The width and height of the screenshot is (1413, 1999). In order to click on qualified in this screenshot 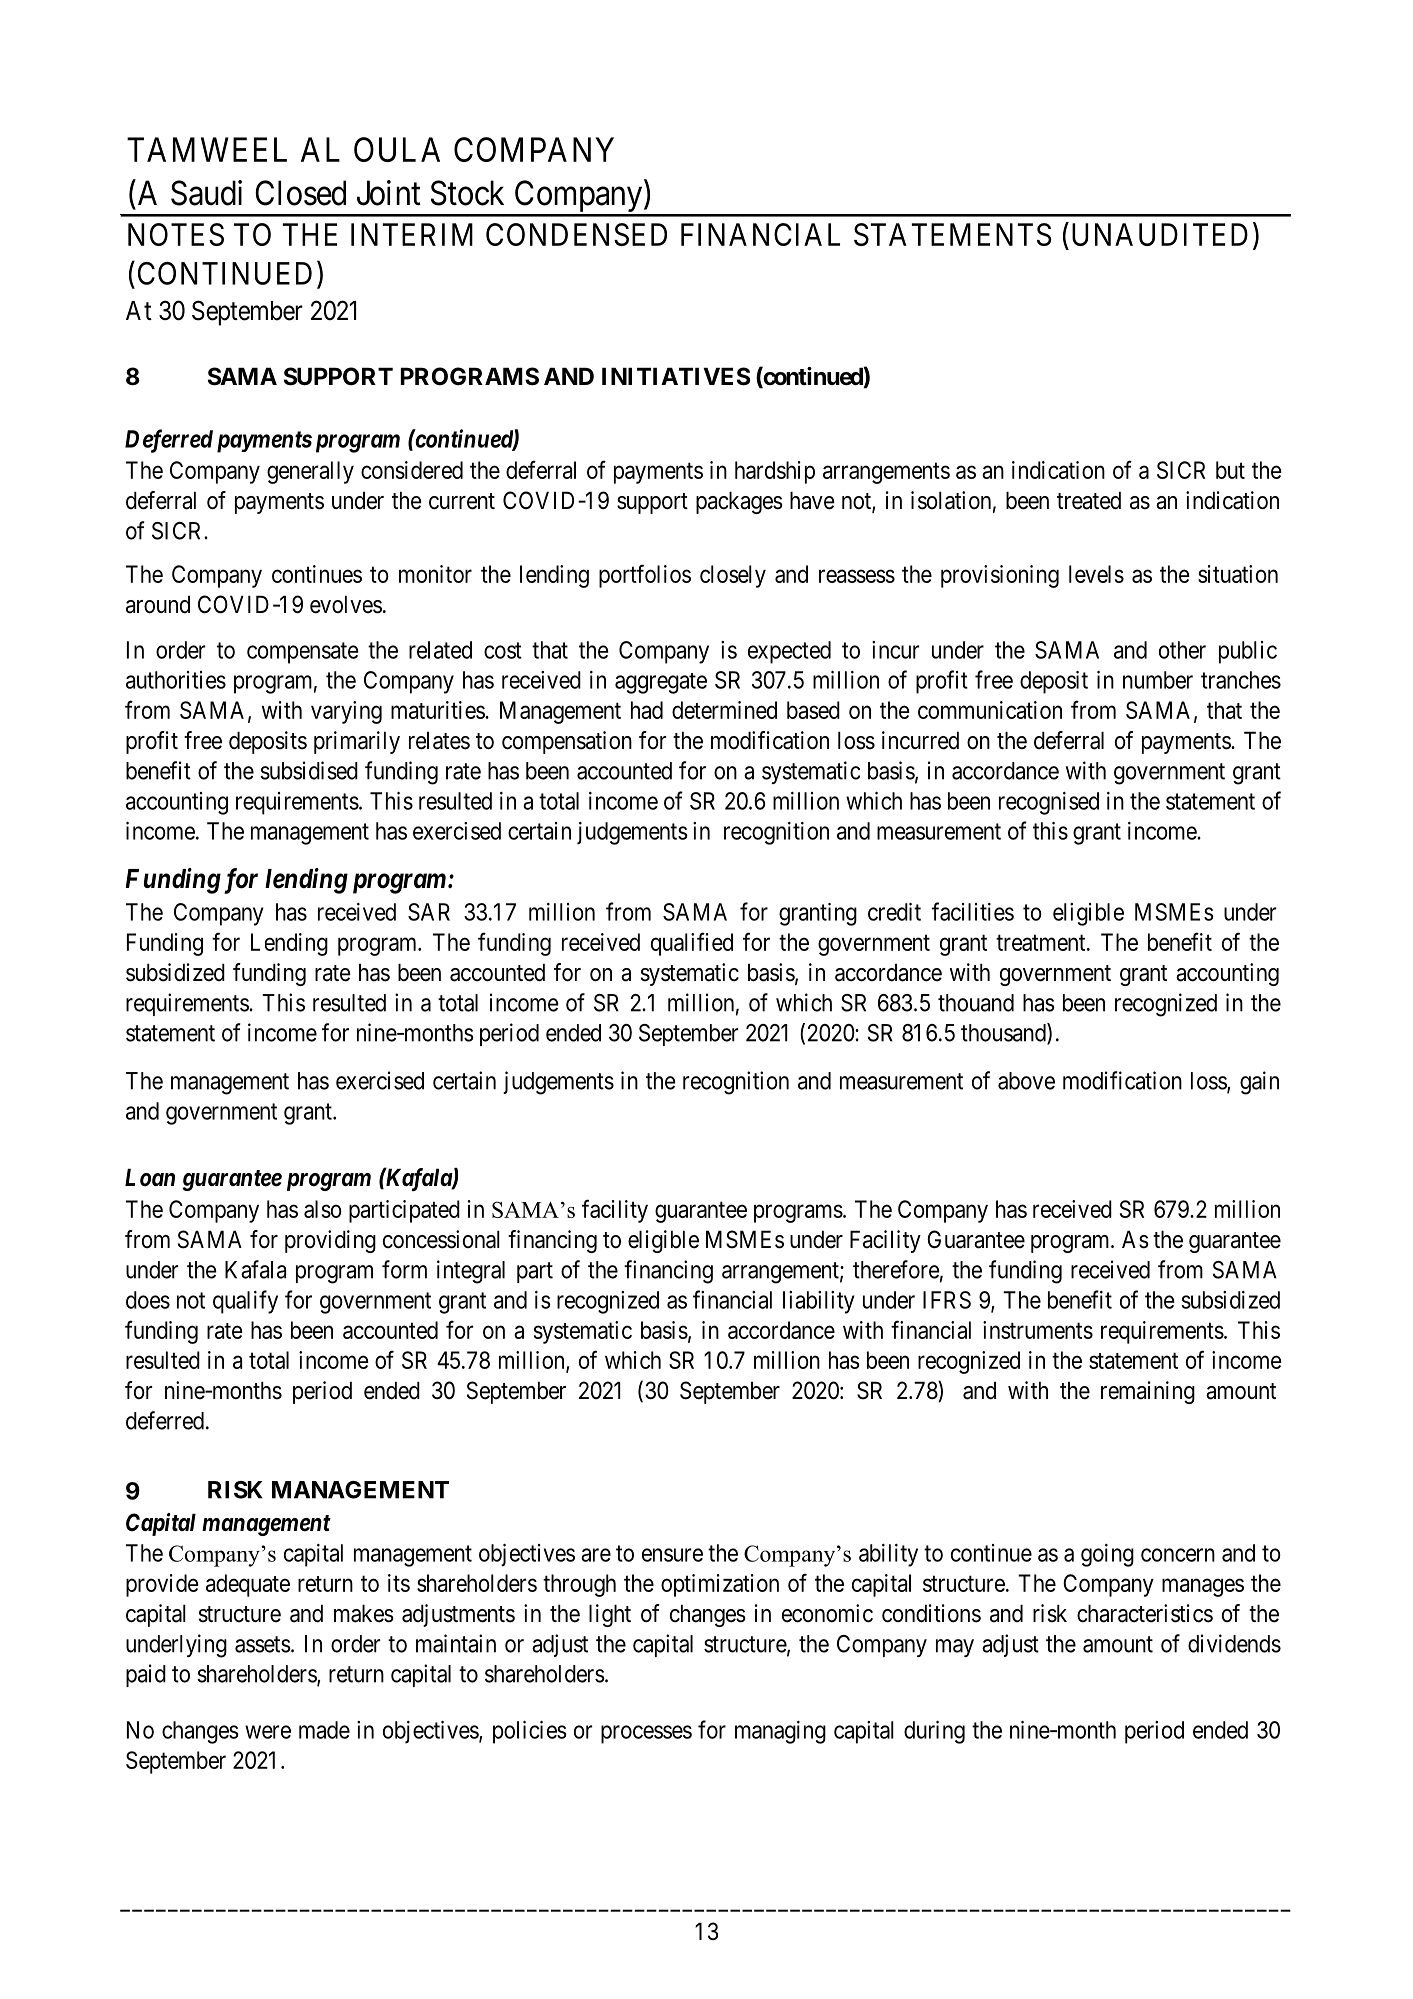, I will do `click(692, 944)`.
